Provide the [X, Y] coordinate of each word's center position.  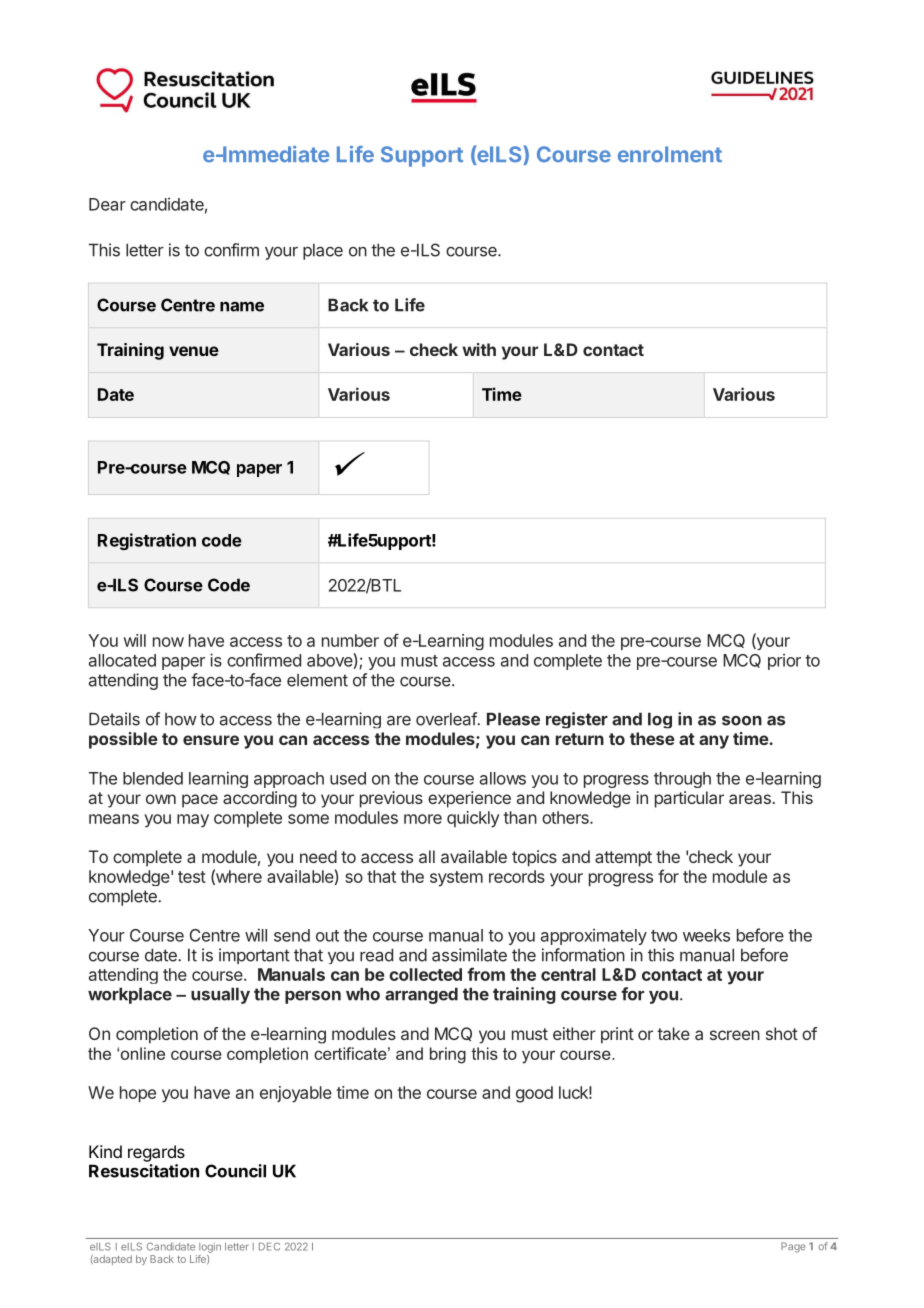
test [192, 877]
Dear [107, 204]
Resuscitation [144, 1171]
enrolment [670, 154]
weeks [706, 935]
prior [784, 662]
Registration [147, 541]
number [350, 640]
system [456, 879]
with [479, 349]
